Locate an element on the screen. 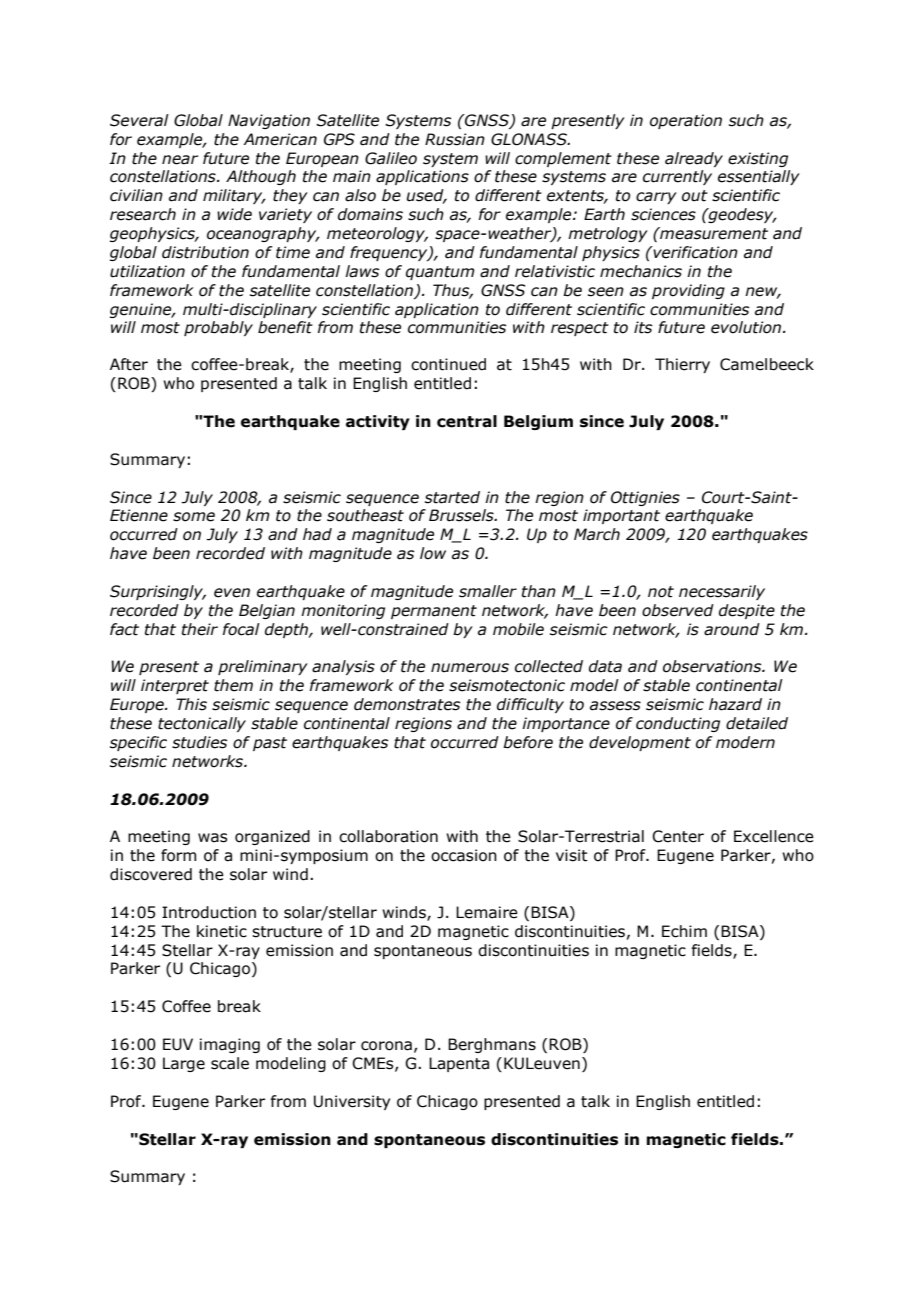 The width and height of the screenshot is (924, 1308). already is located at coordinates (694, 159).
